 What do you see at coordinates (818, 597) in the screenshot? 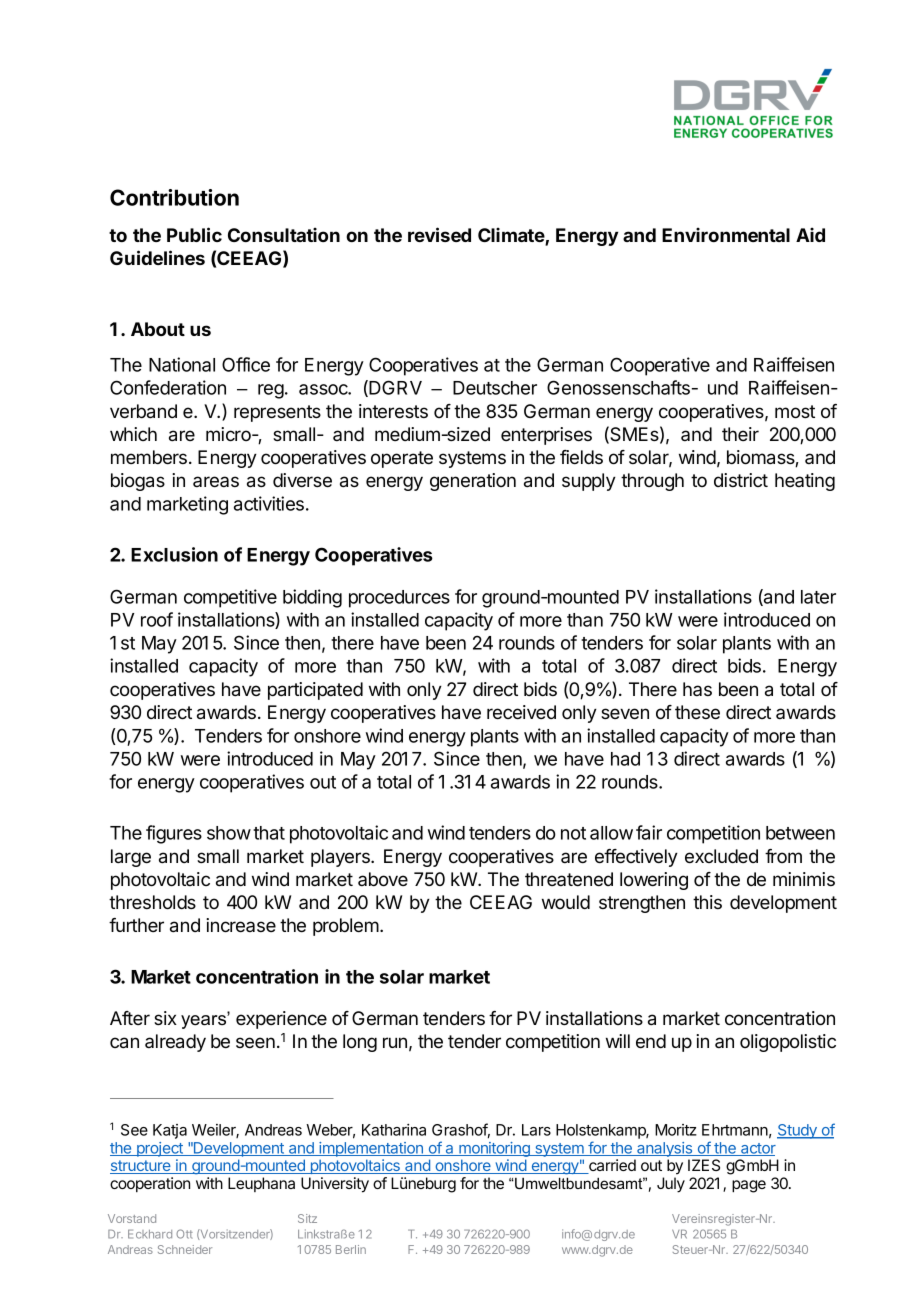
I see `later` at bounding box center [818, 597].
